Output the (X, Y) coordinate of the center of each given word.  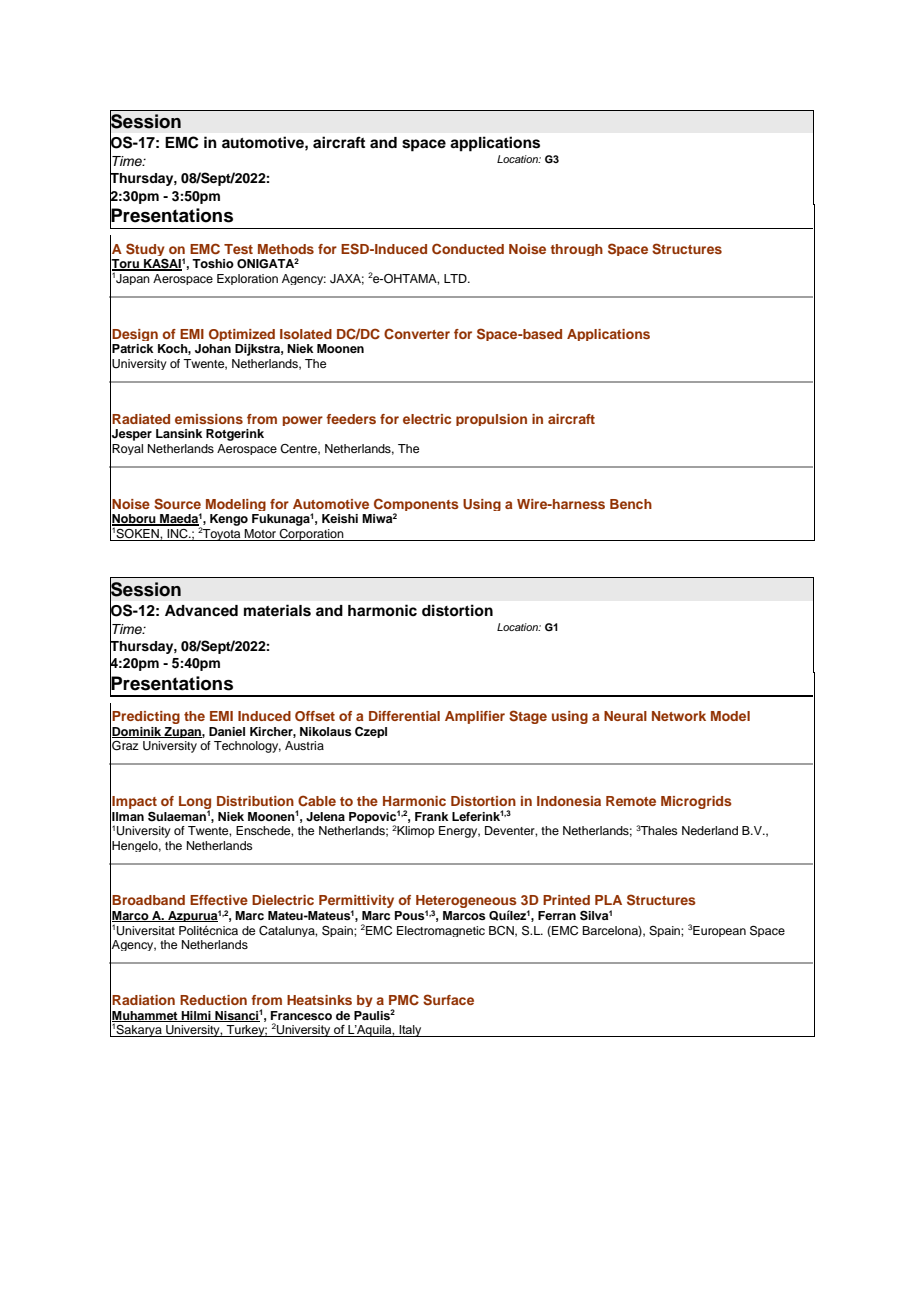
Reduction (213, 1000)
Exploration (247, 279)
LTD (456, 278)
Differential (404, 716)
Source (177, 504)
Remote (631, 801)
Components (416, 506)
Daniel (227, 731)
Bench (631, 504)
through (576, 250)
